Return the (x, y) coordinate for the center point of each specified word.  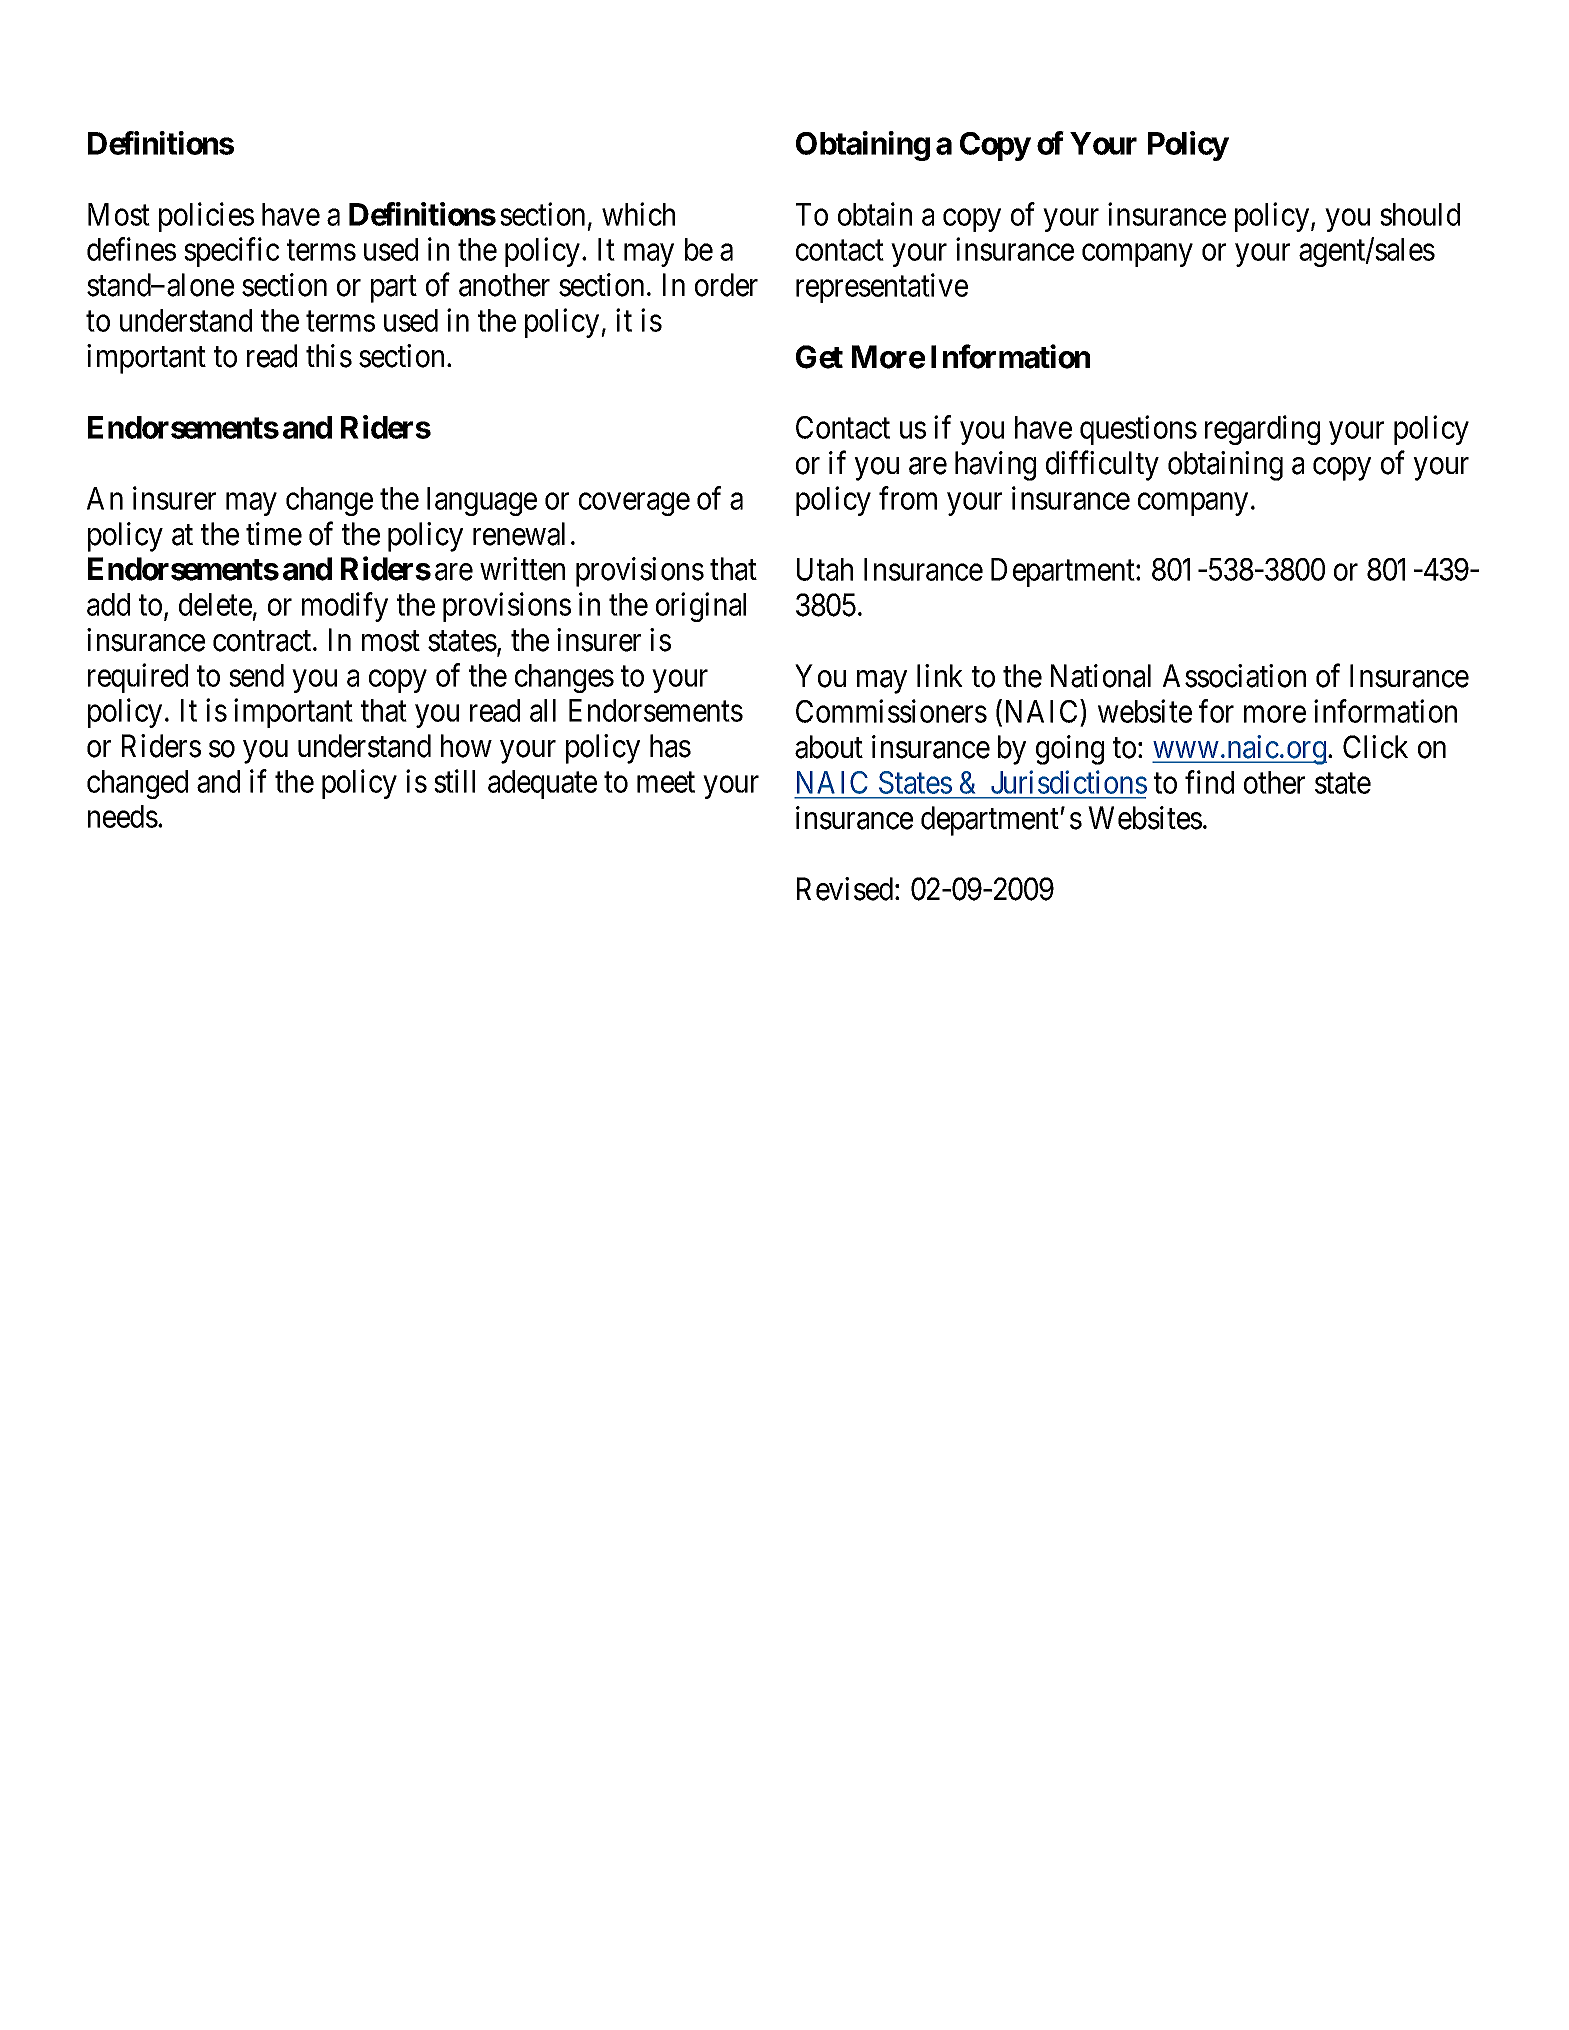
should (1420, 214)
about (829, 747)
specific (231, 252)
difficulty (1102, 466)
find (1209, 782)
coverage (634, 504)
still (454, 781)
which (638, 214)
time (274, 534)
